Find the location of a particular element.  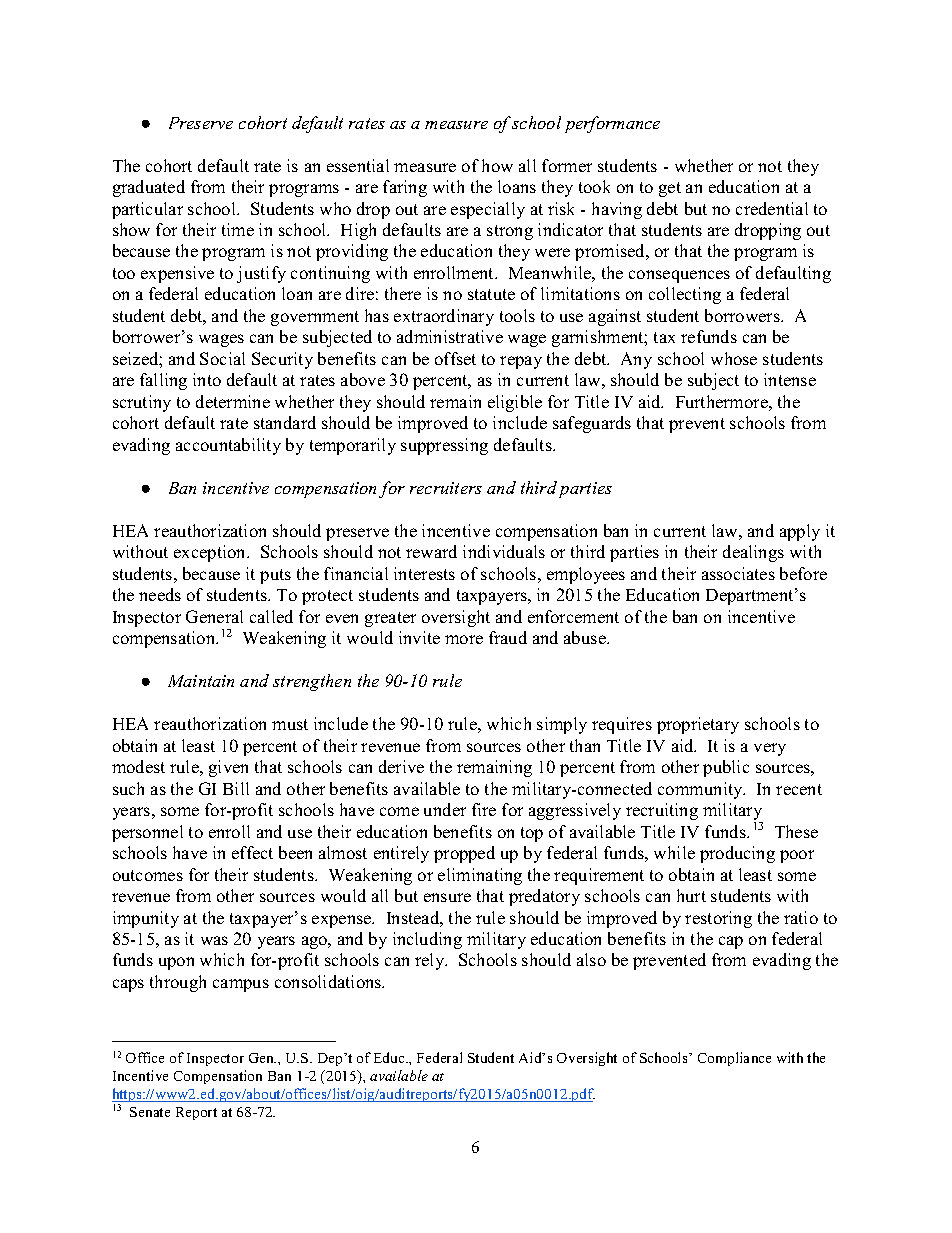

get is located at coordinates (670, 189).
